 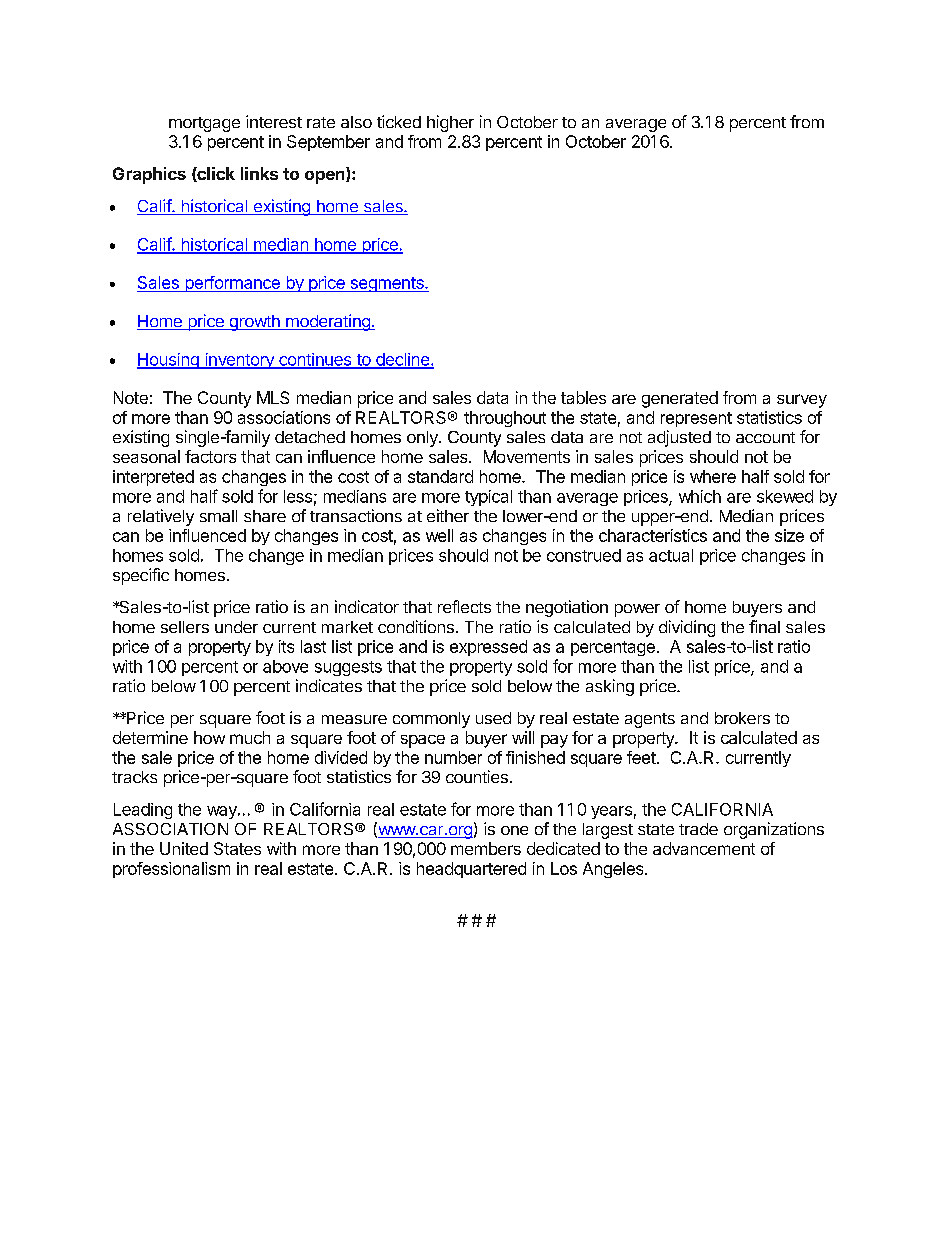 What do you see at coordinates (450, 123) in the screenshot?
I see `higher` at bounding box center [450, 123].
